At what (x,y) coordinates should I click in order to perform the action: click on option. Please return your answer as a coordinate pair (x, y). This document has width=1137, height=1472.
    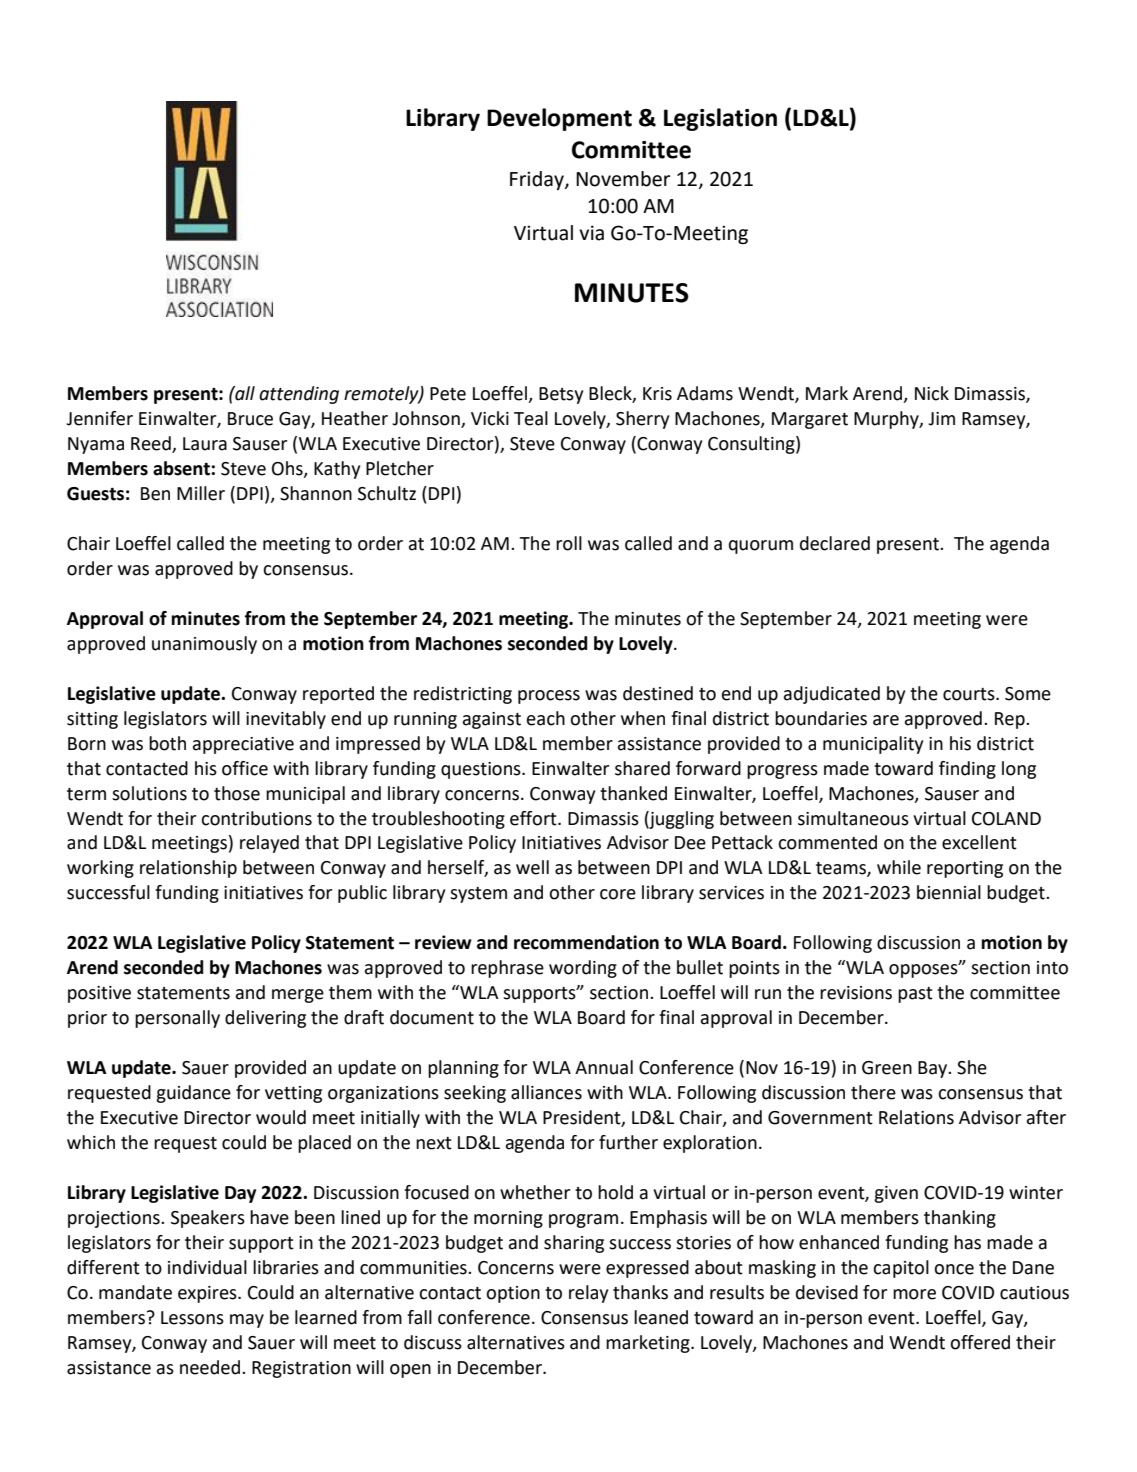
    Looking at the image, I should click on (513, 1294).
